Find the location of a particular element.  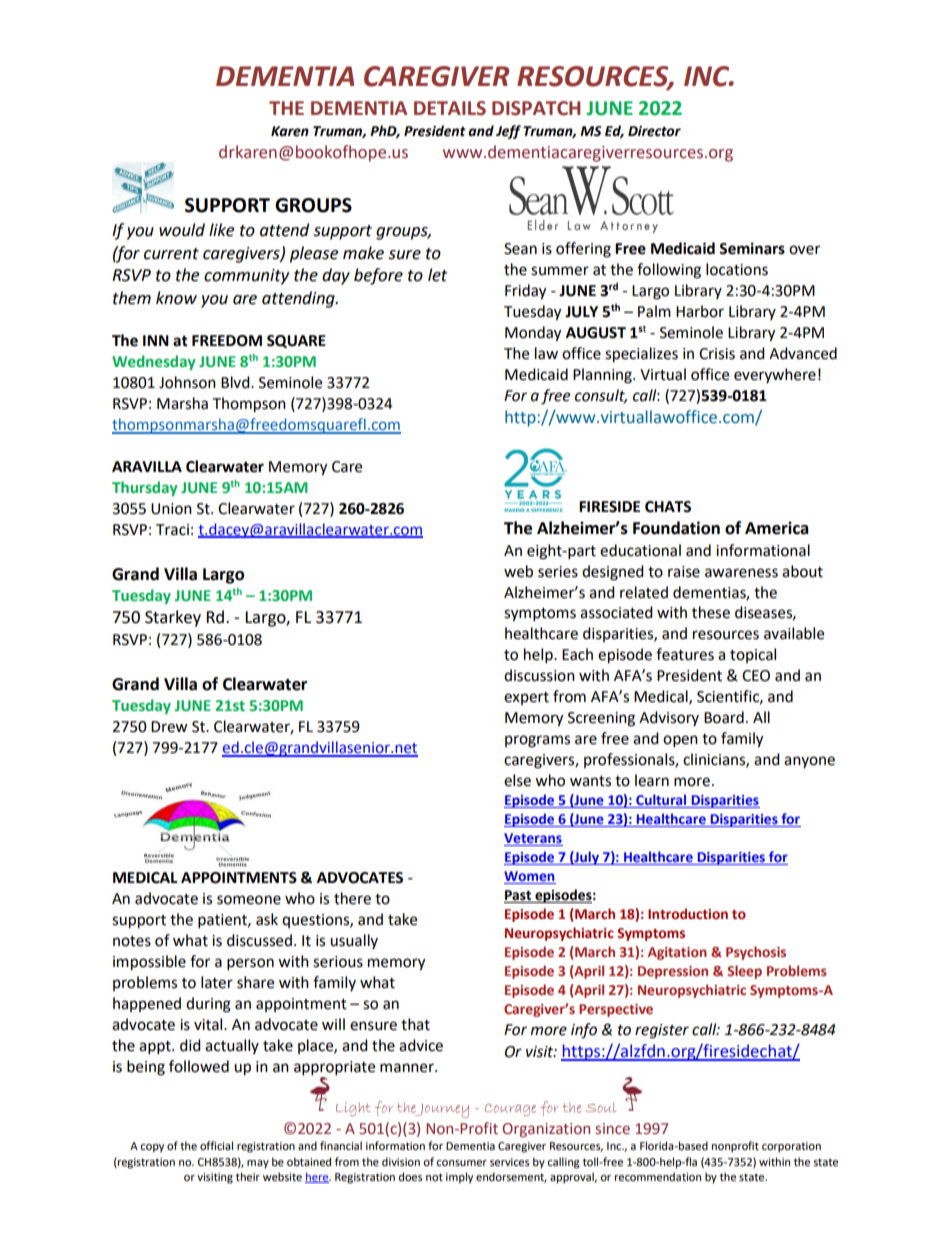

corporation is located at coordinates (791, 1147).
